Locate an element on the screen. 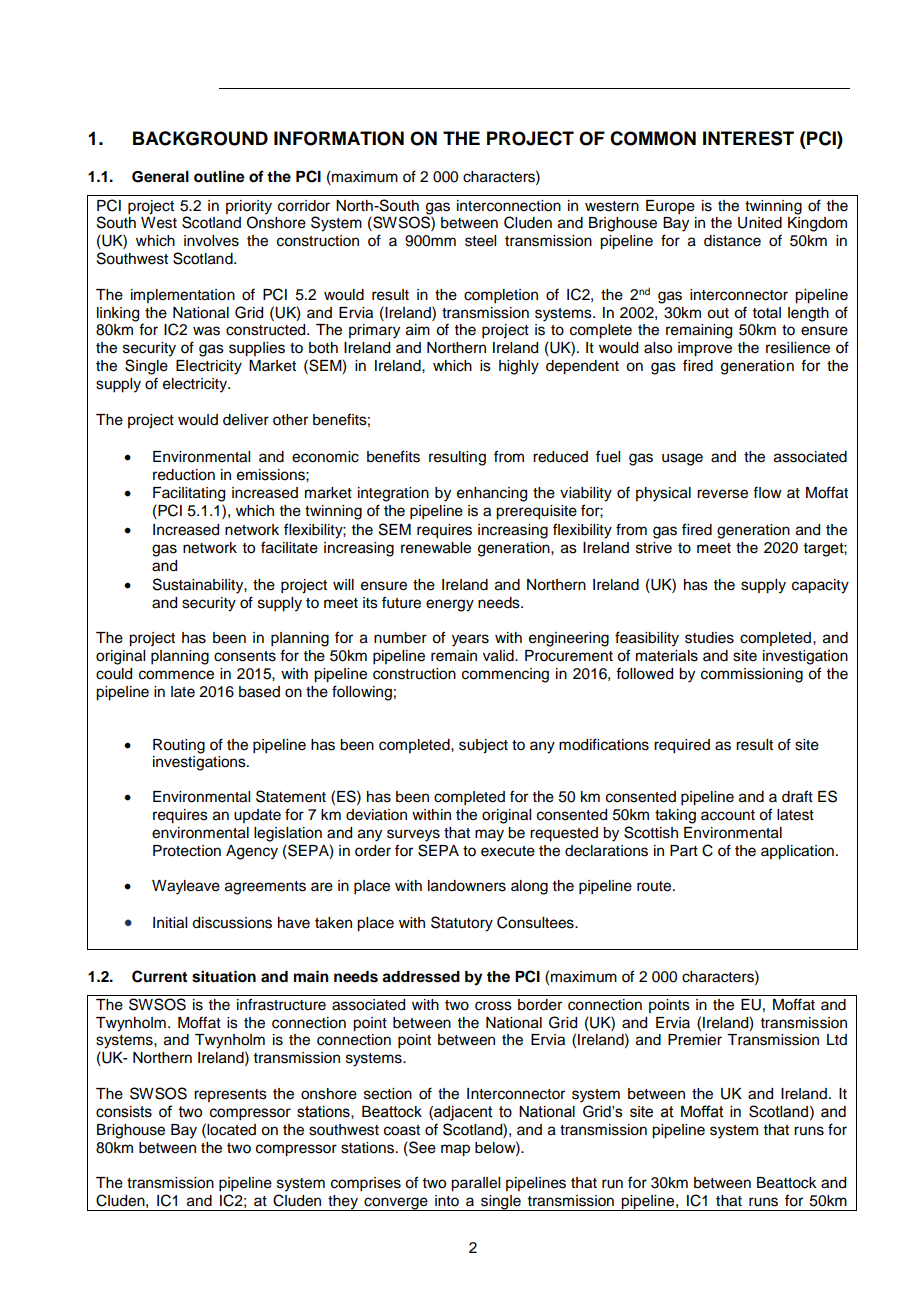  Statutory is located at coordinates (462, 924).
